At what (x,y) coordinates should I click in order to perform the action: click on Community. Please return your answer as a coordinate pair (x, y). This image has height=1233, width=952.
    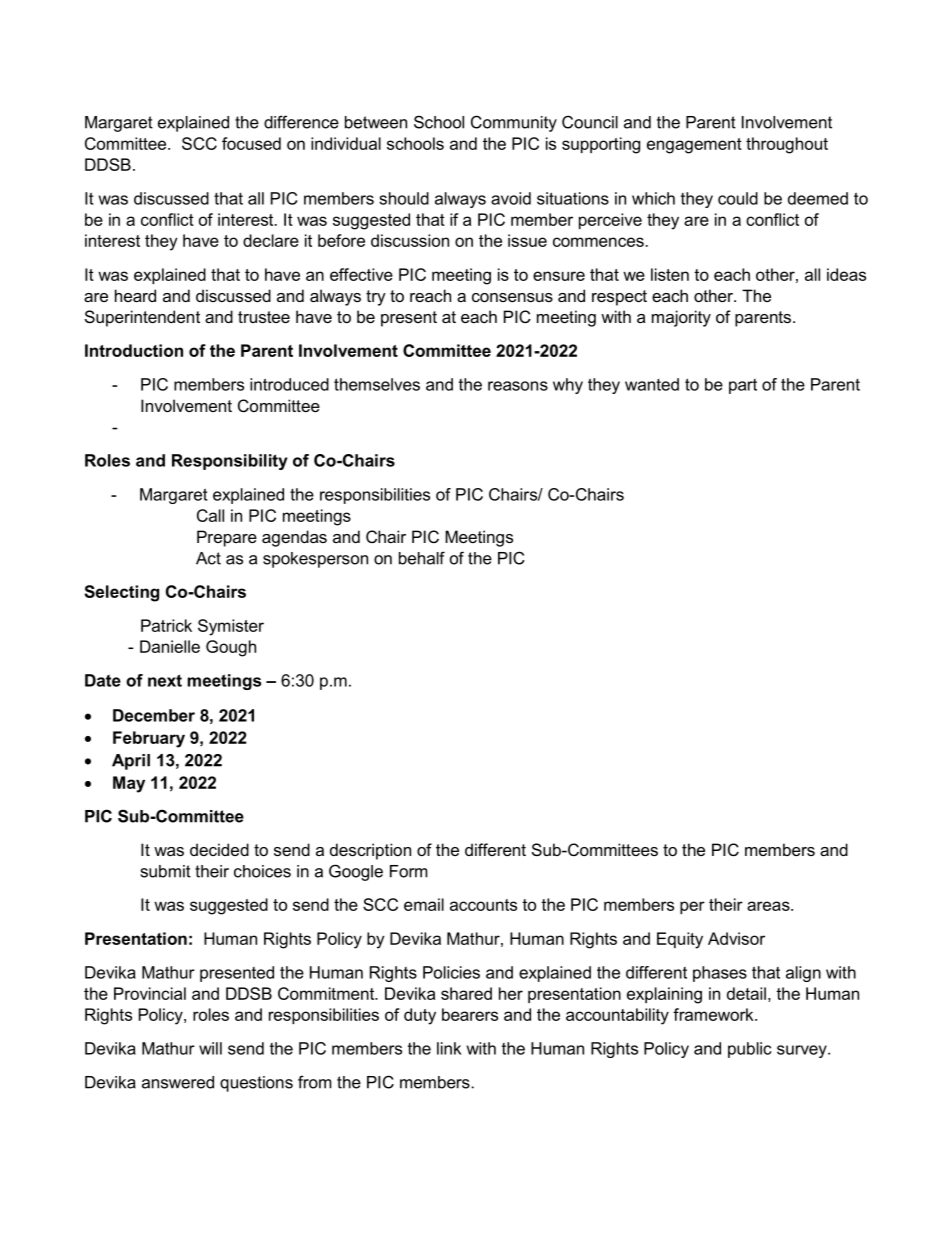
    Looking at the image, I should click on (514, 123).
